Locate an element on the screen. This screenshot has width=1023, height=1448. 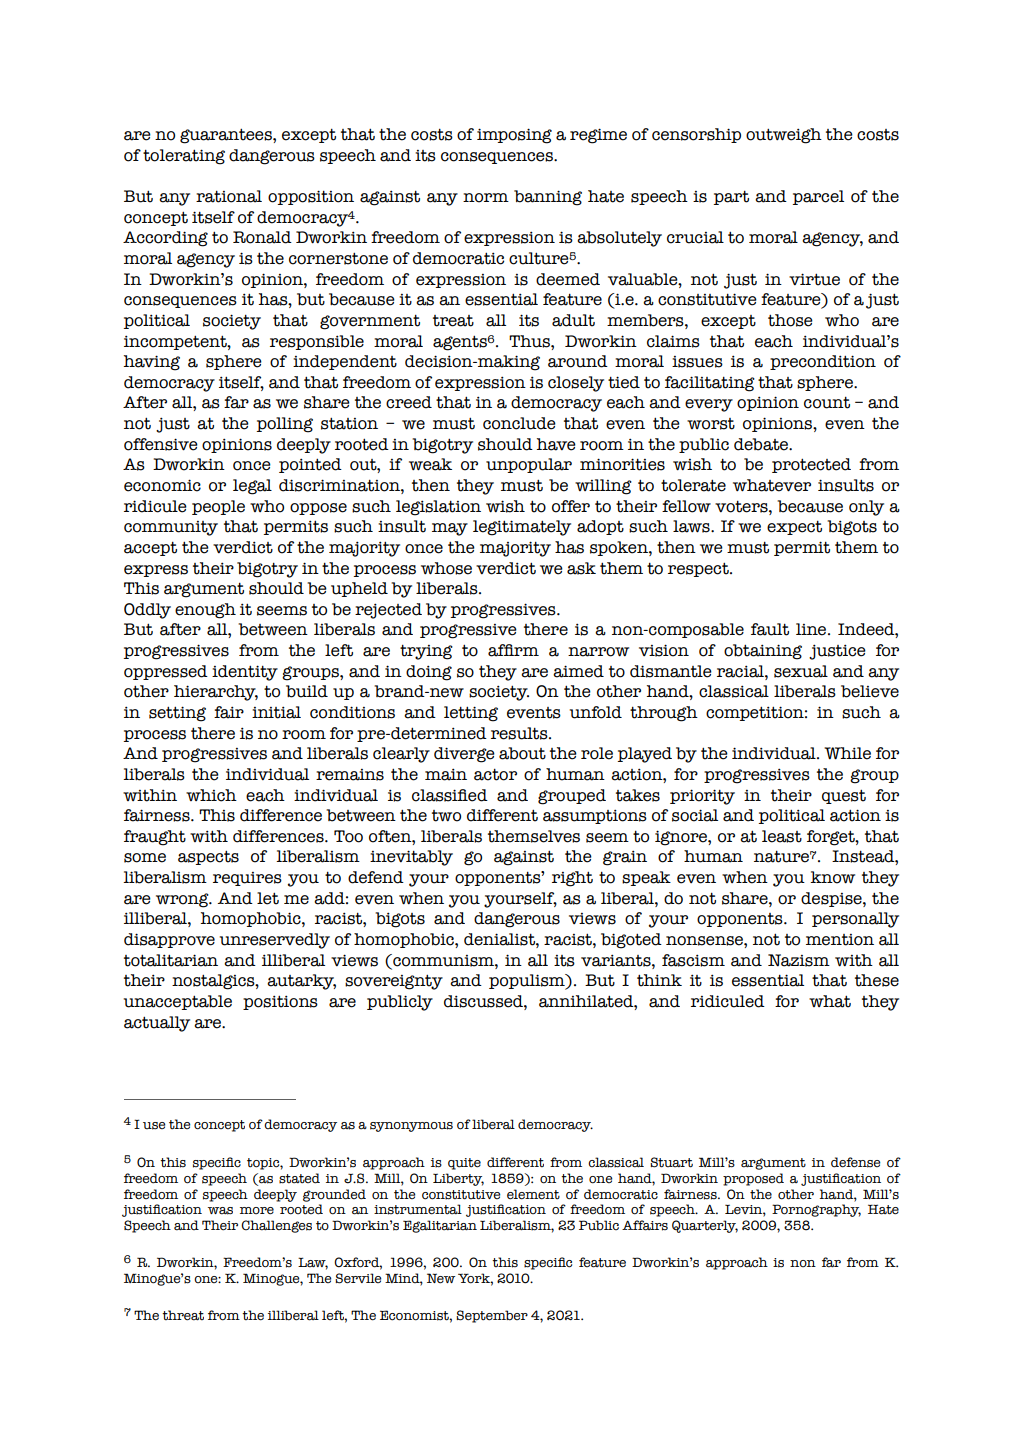
people is located at coordinates (218, 507).
